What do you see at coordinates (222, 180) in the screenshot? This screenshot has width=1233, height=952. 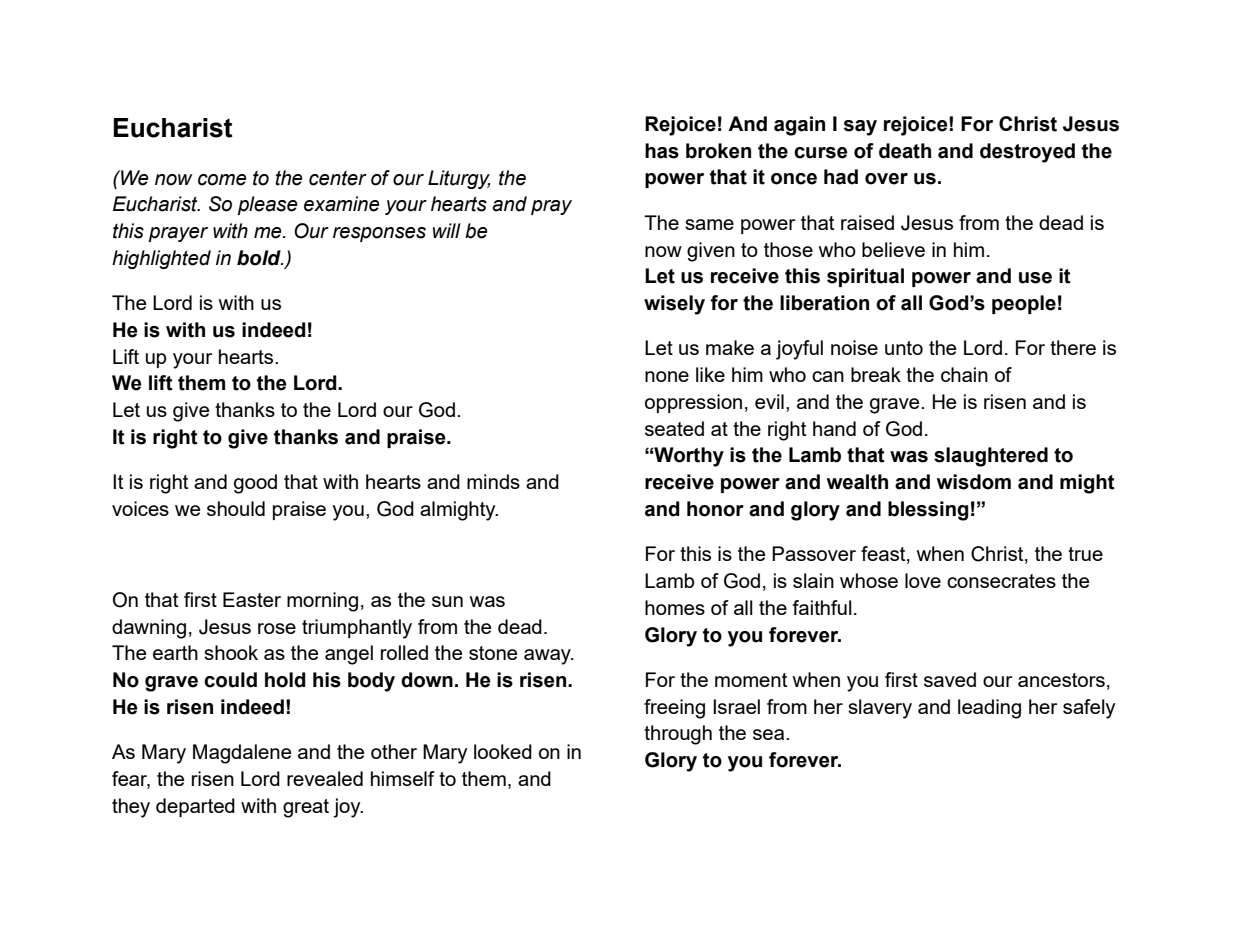 I see `come` at bounding box center [222, 180].
